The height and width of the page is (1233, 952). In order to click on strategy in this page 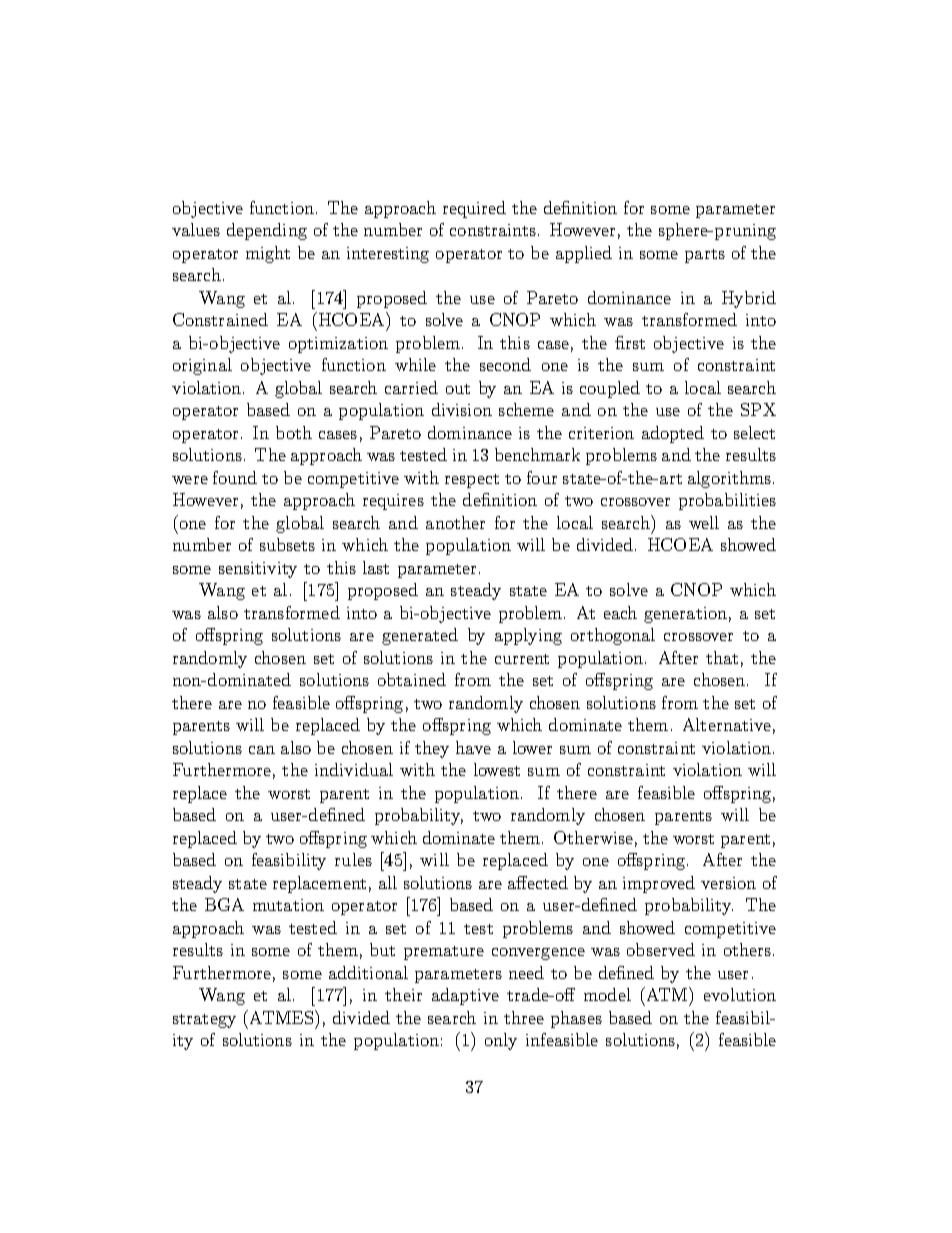, I will do `click(204, 1021)`.
